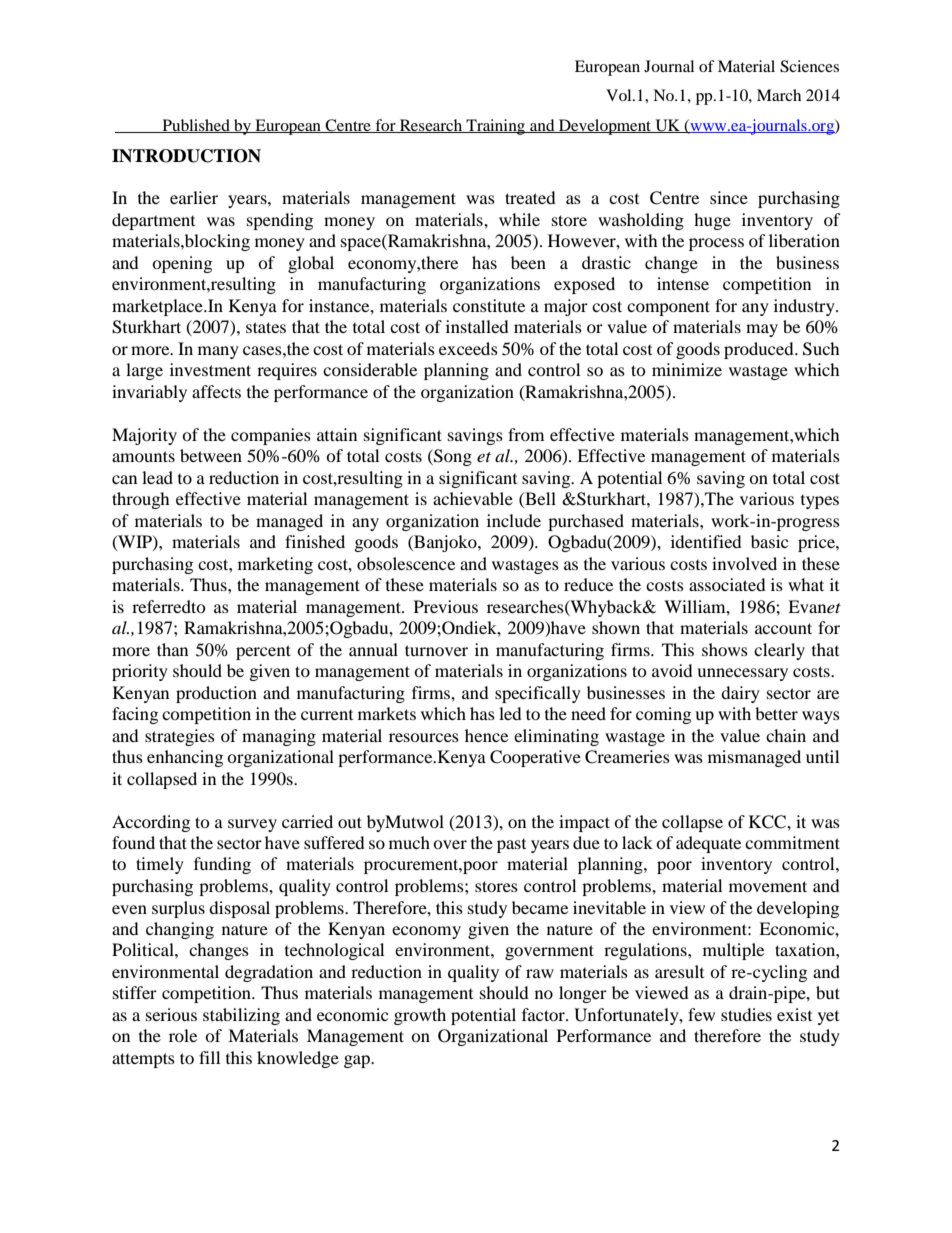 The image size is (952, 1233). What do you see at coordinates (183, 1035) in the page?
I see `role` at bounding box center [183, 1035].
